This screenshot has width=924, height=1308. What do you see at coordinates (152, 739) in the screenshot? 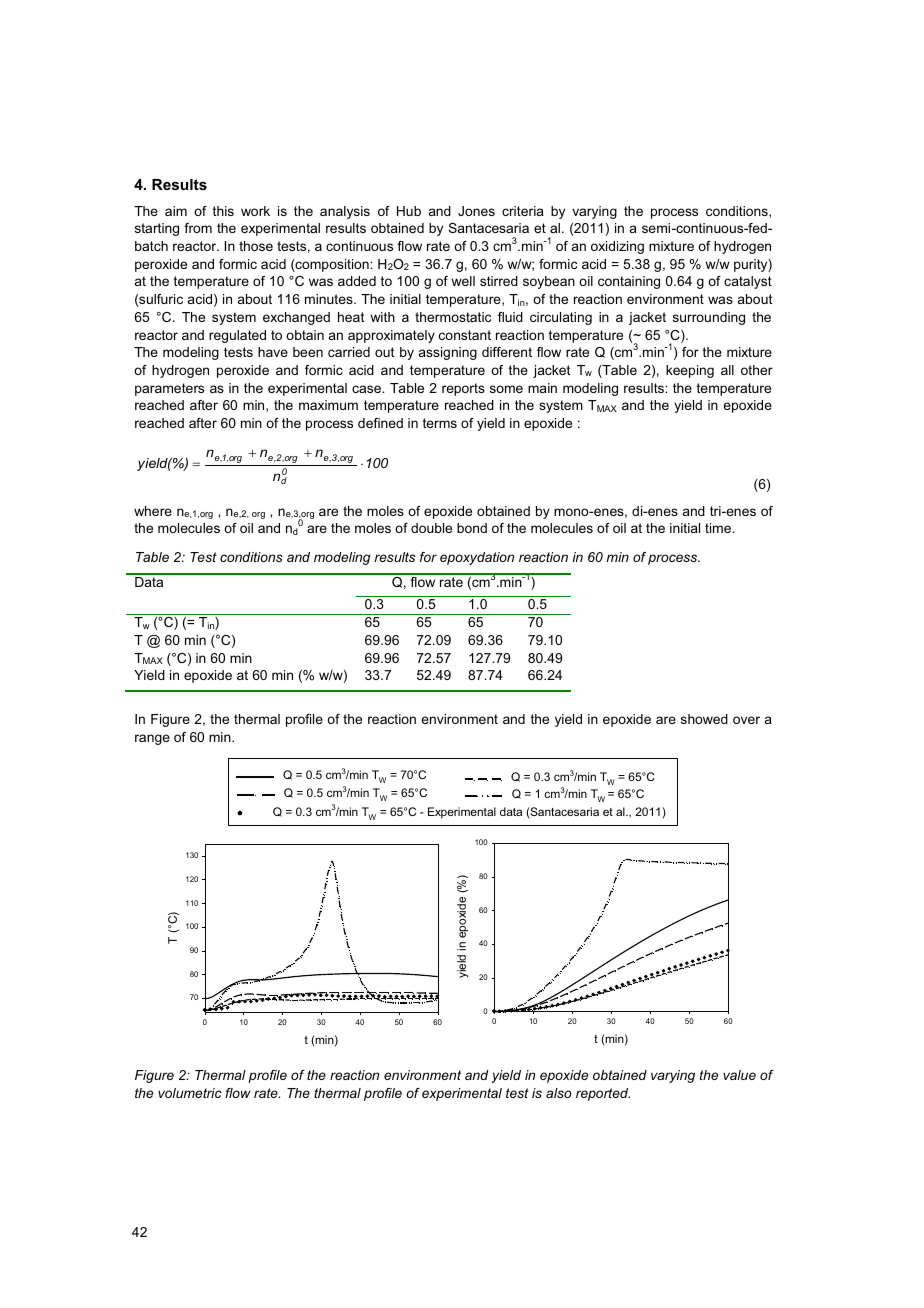
I see `range` at bounding box center [152, 739].
